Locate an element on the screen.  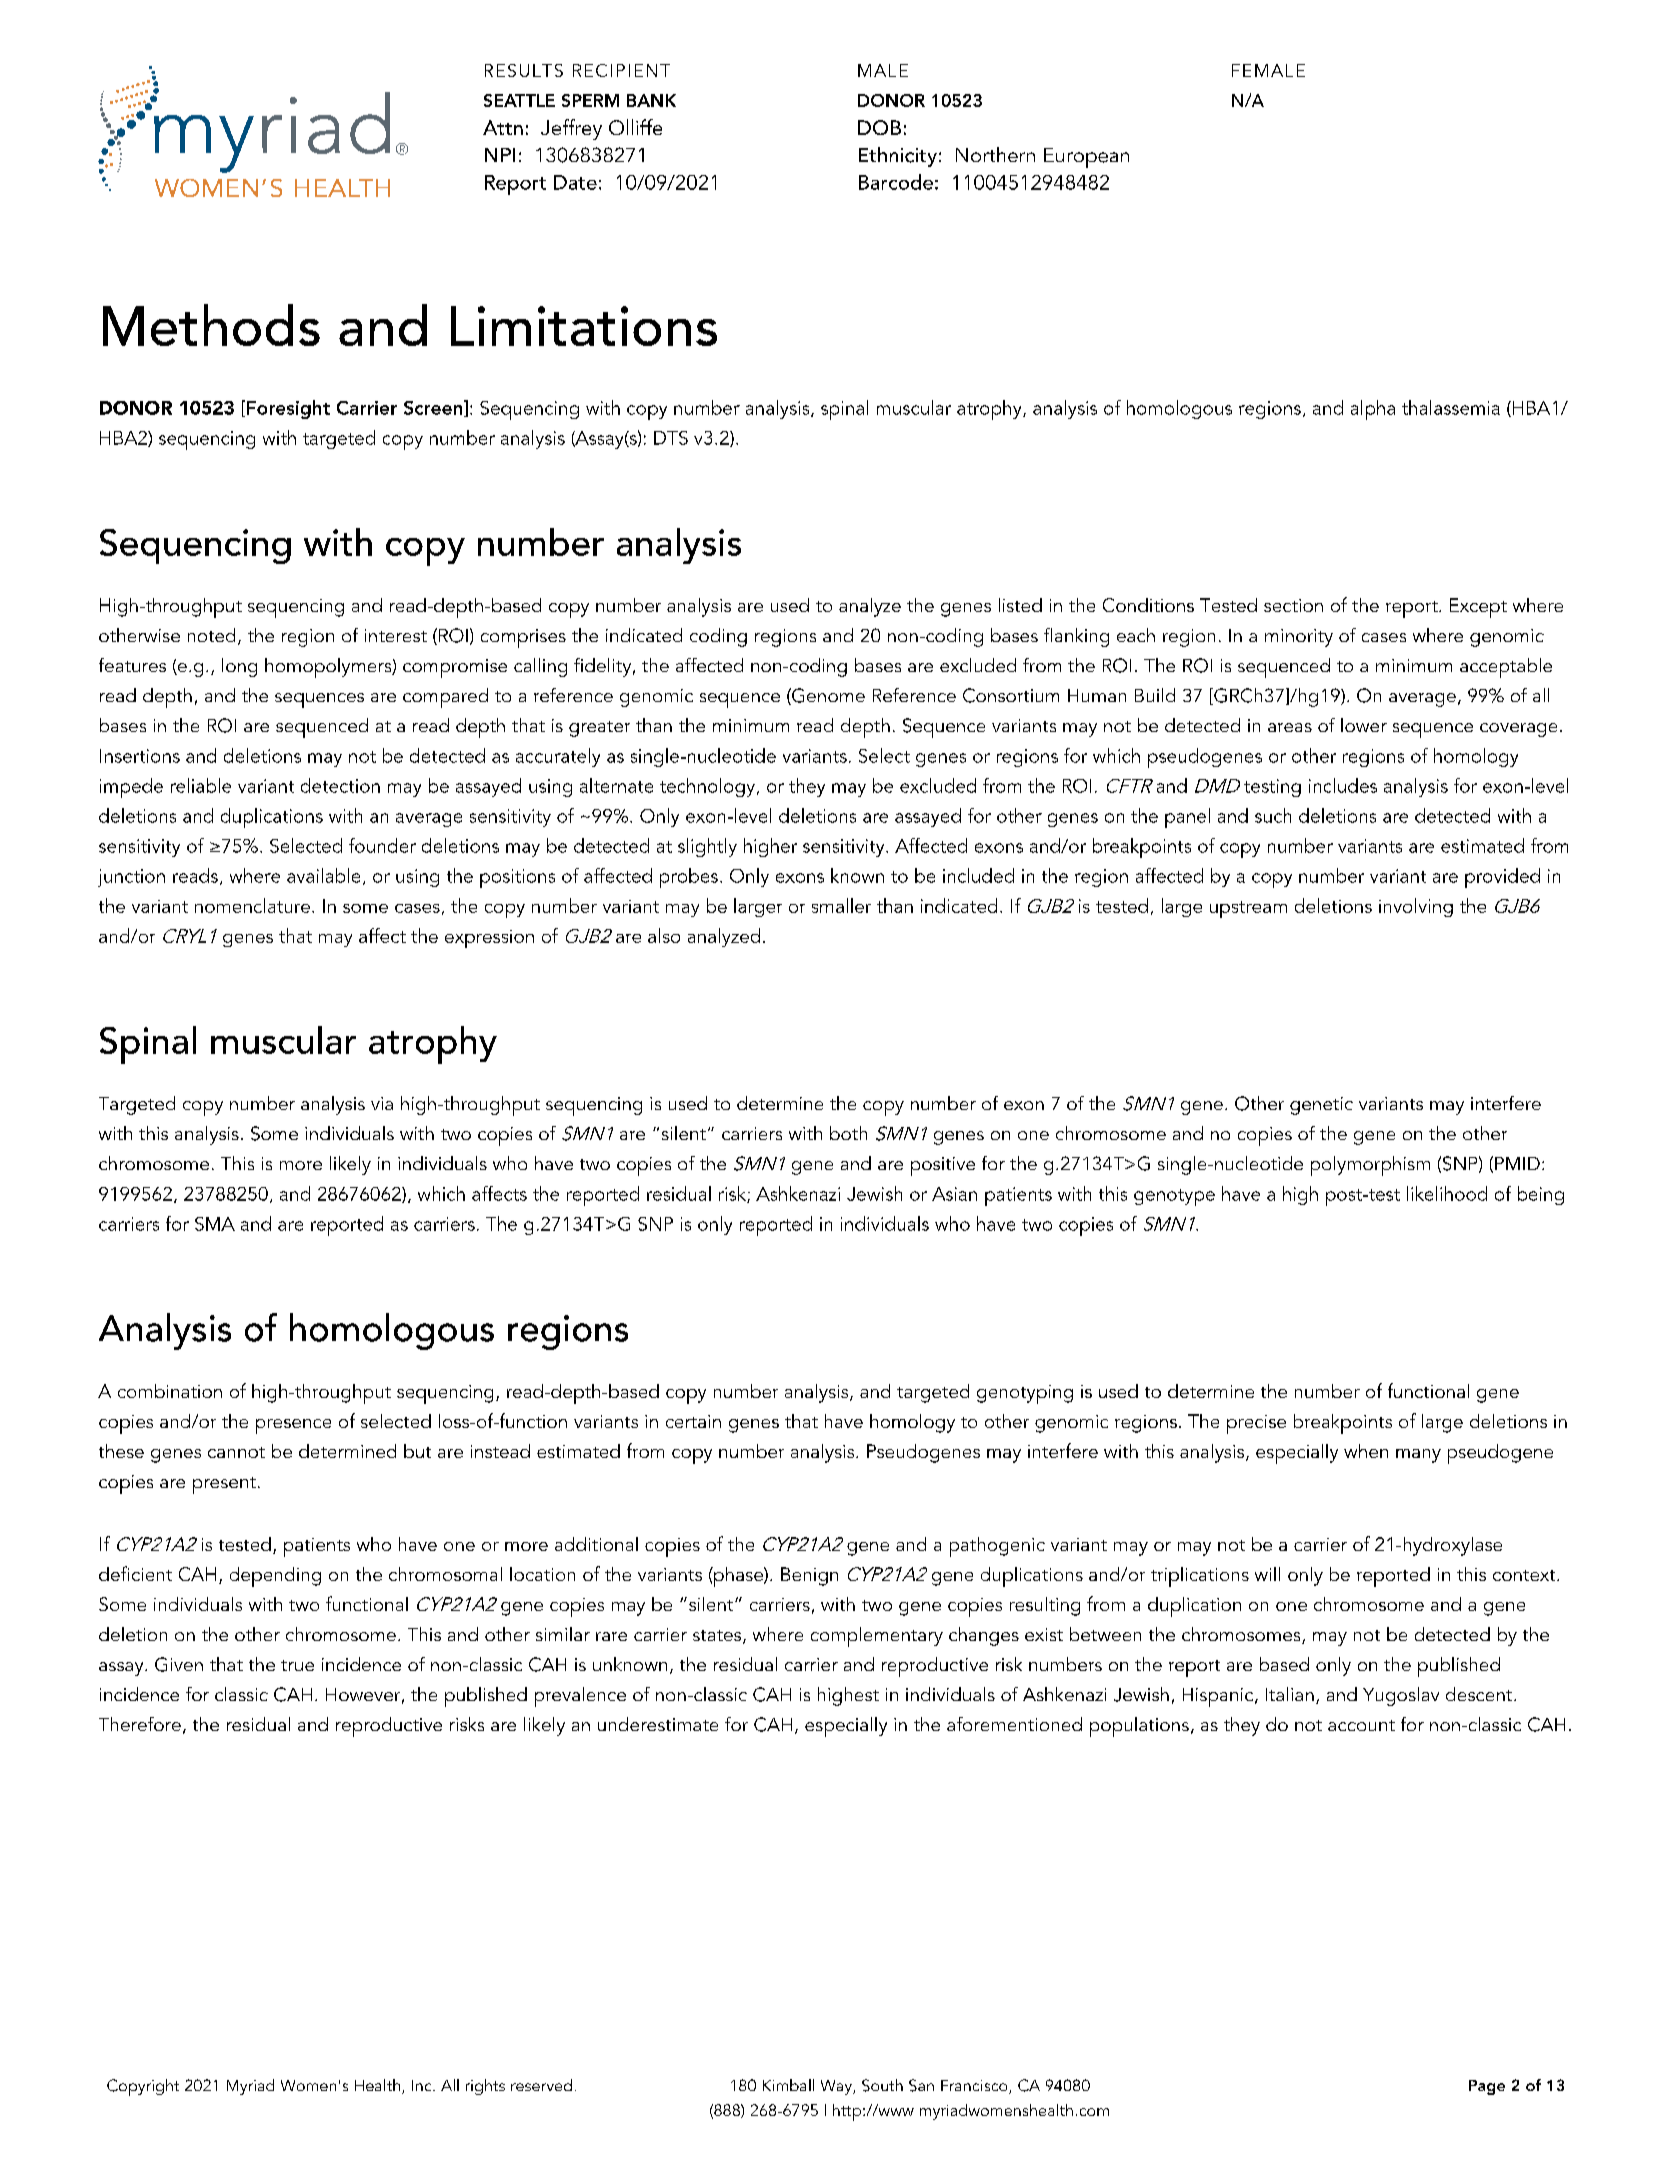
rights is located at coordinates (485, 2087).
